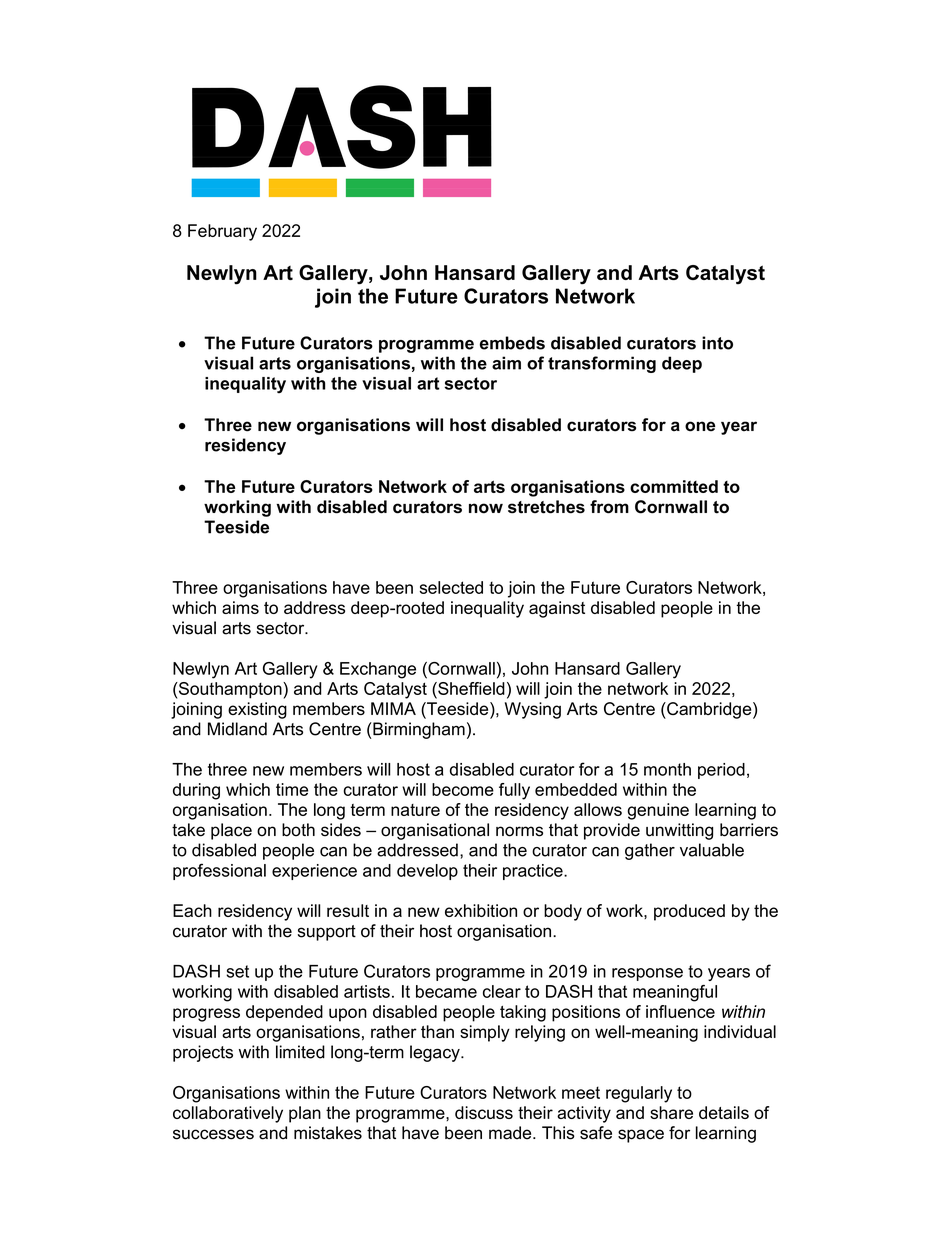  I want to click on into, so click(717, 343).
